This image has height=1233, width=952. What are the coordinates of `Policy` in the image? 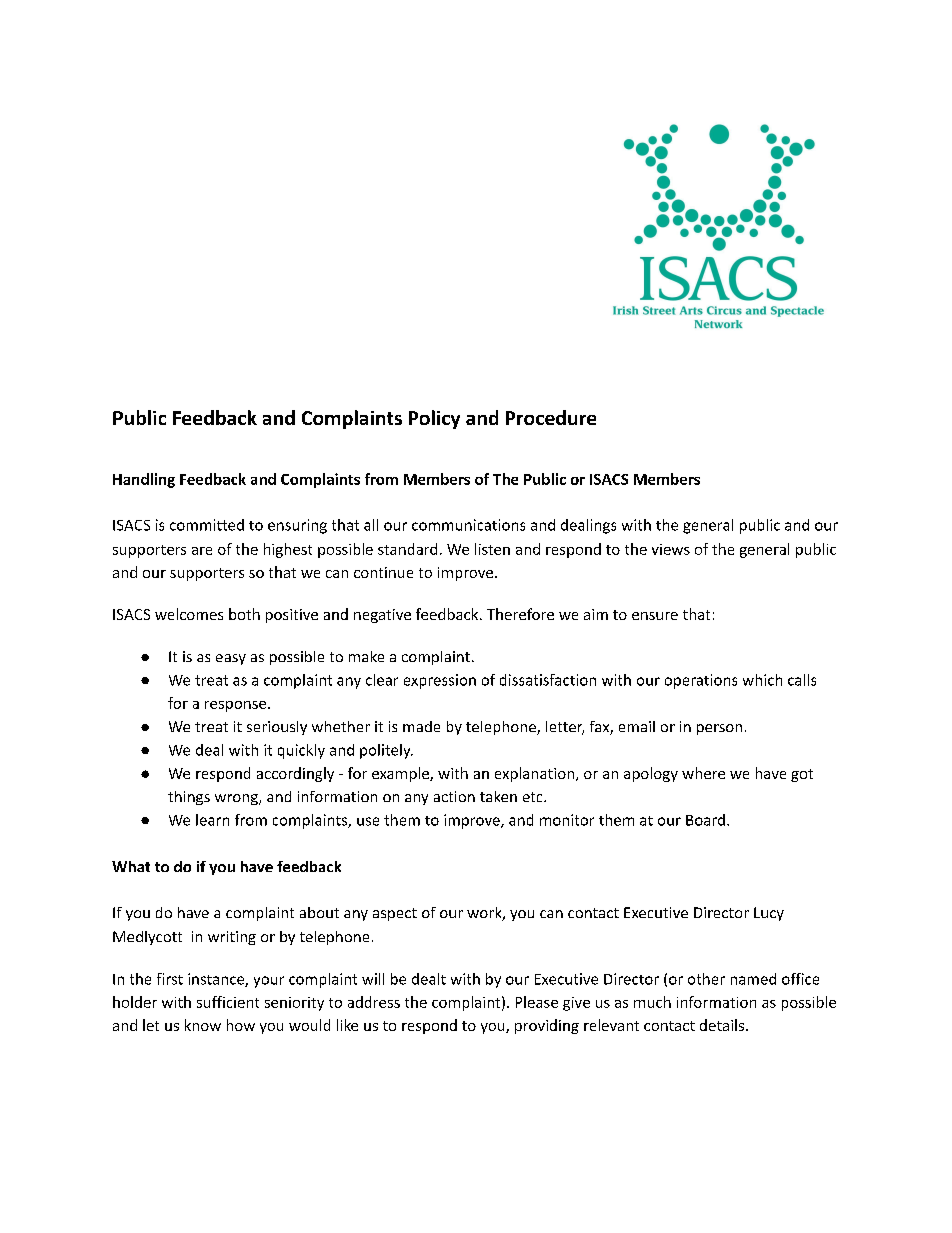 It's located at (434, 419).
